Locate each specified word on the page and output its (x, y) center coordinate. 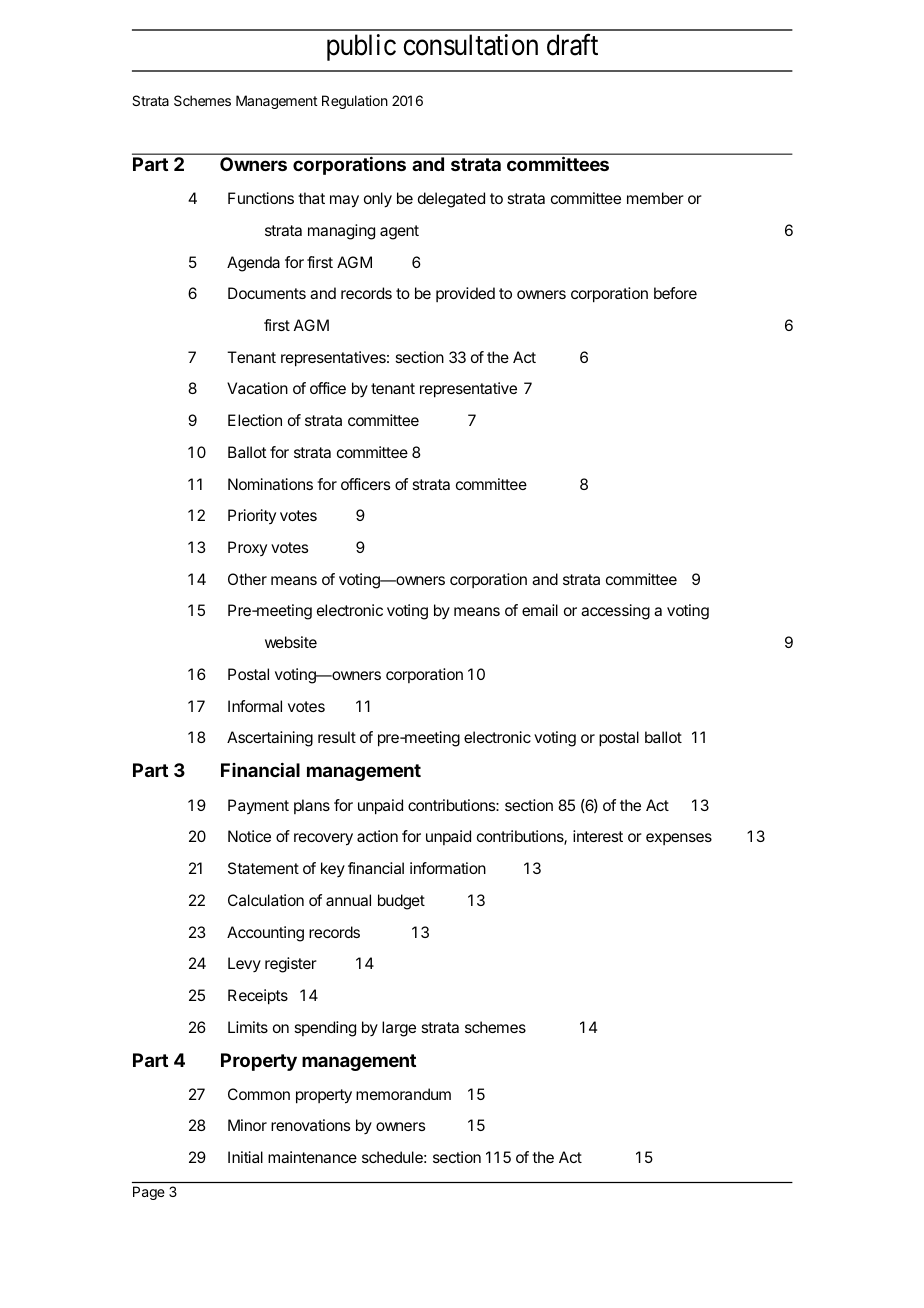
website (291, 642)
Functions (261, 198)
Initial (245, 1157)
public (361, 47)
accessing (615, 612)
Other (247, 579)
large (399, 1029)
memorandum (403, 1094)
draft (572, 45)
